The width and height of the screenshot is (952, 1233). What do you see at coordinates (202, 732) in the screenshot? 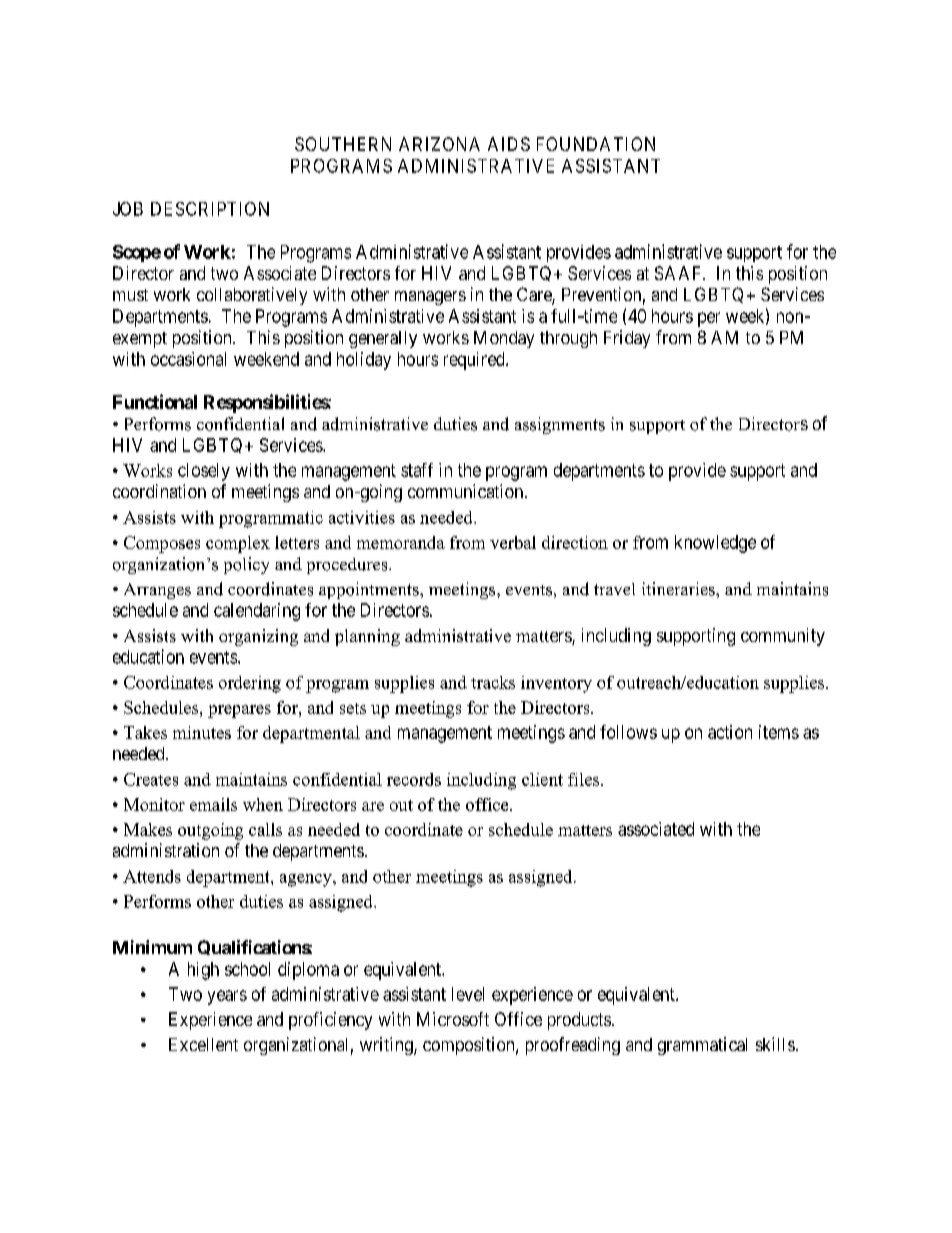
I see `minutes` at bounding box center [202, 732].
